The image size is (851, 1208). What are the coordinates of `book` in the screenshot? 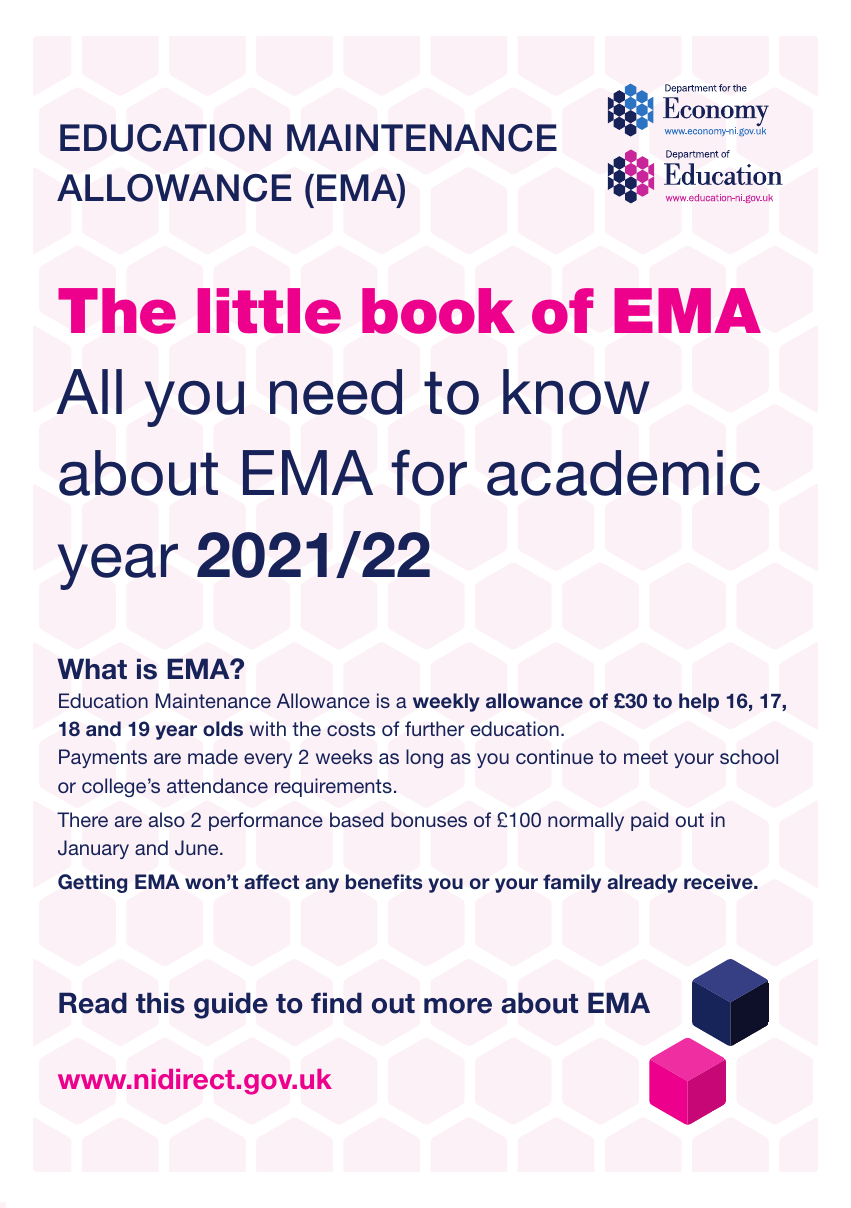 It's located at (438, 311).
